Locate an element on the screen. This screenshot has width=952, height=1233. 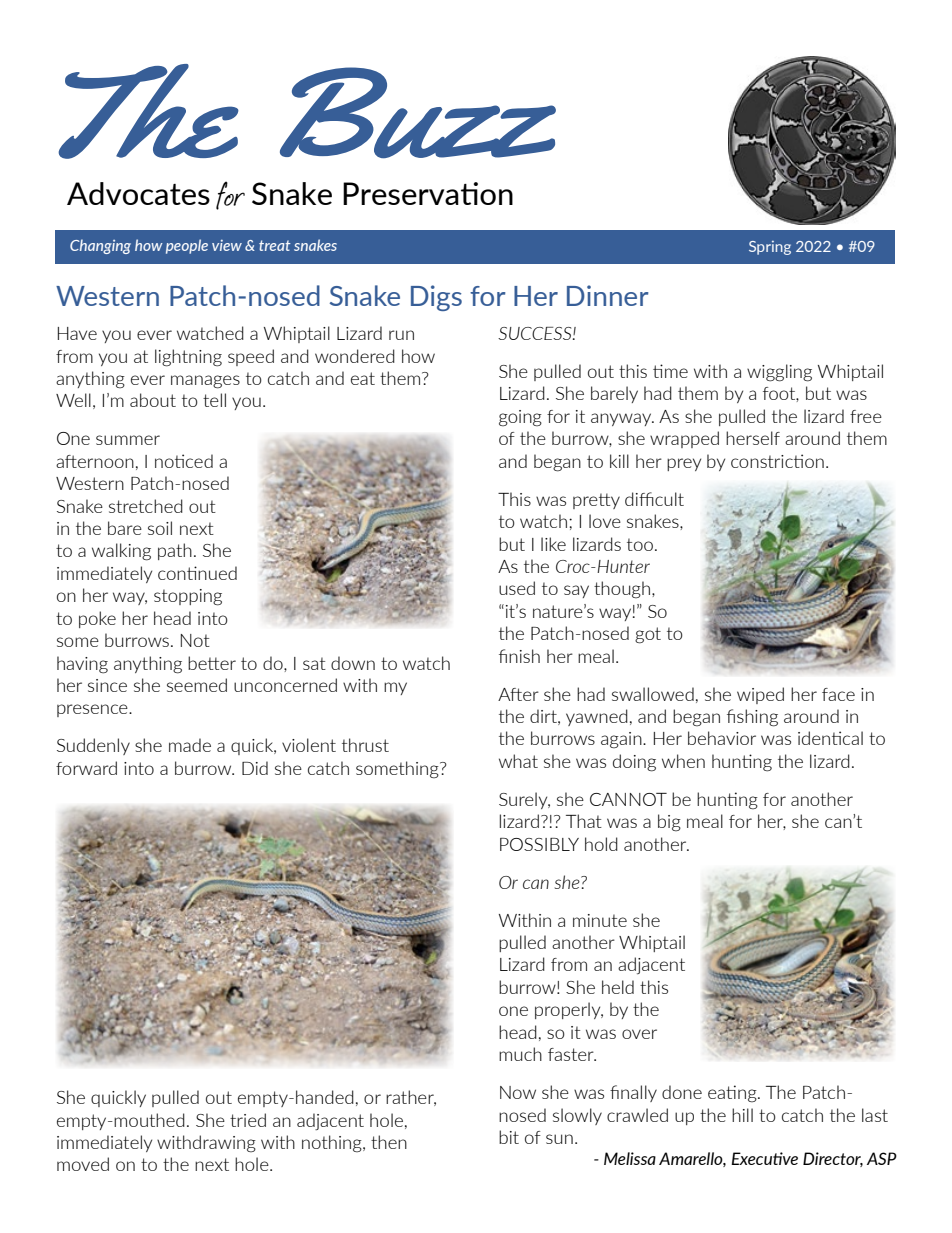
constriction is located at coordinates (777, 461).
